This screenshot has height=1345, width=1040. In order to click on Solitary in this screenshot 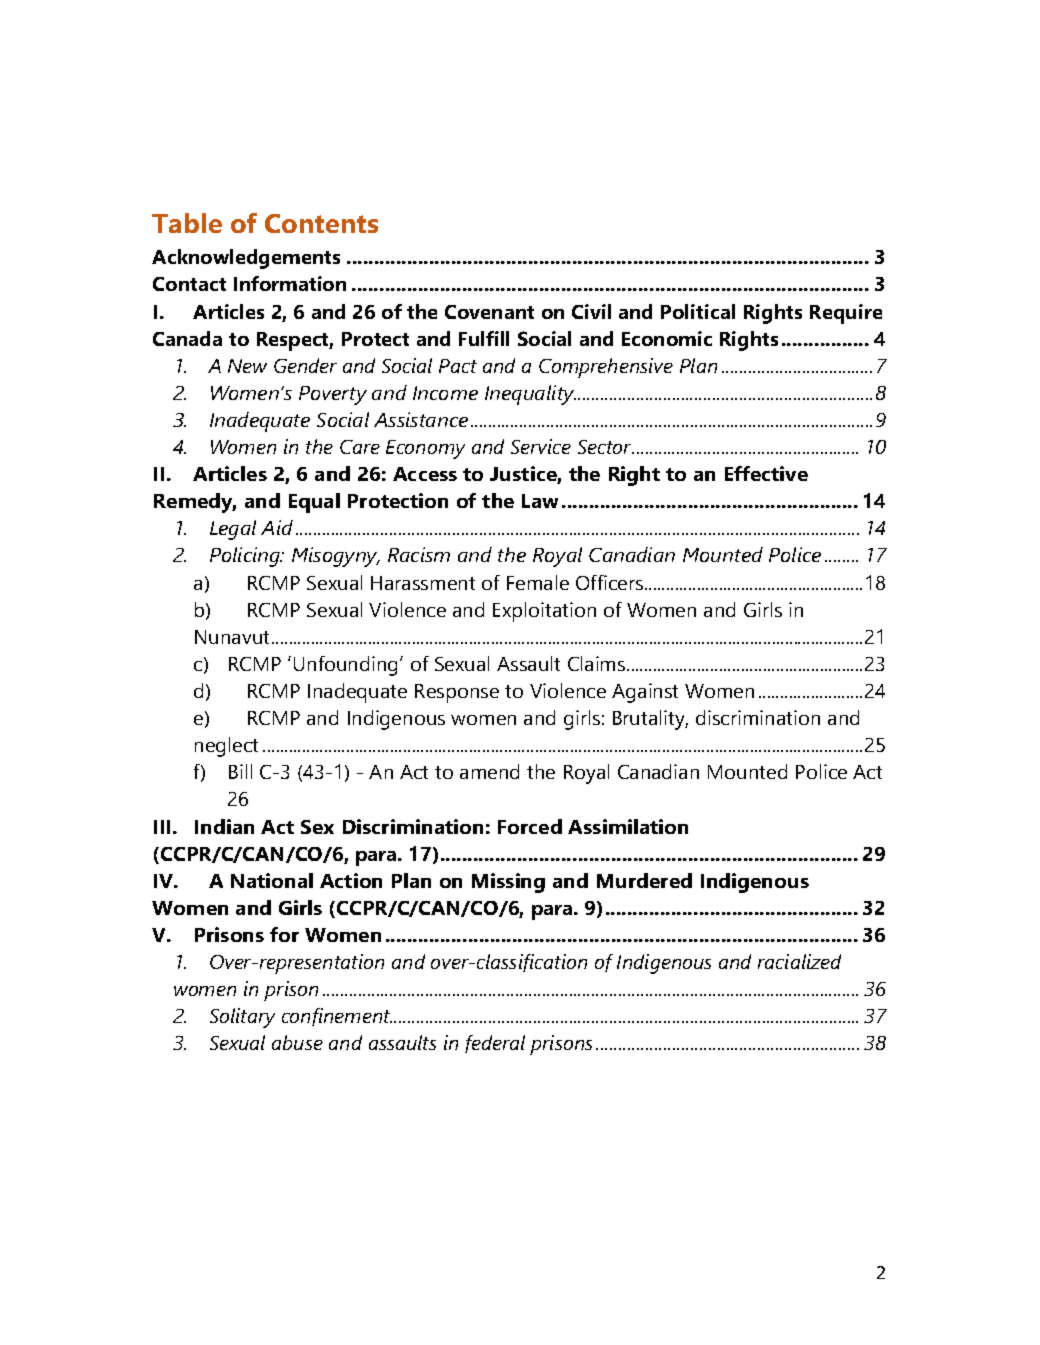, I will do `click(242, 1018)`.
